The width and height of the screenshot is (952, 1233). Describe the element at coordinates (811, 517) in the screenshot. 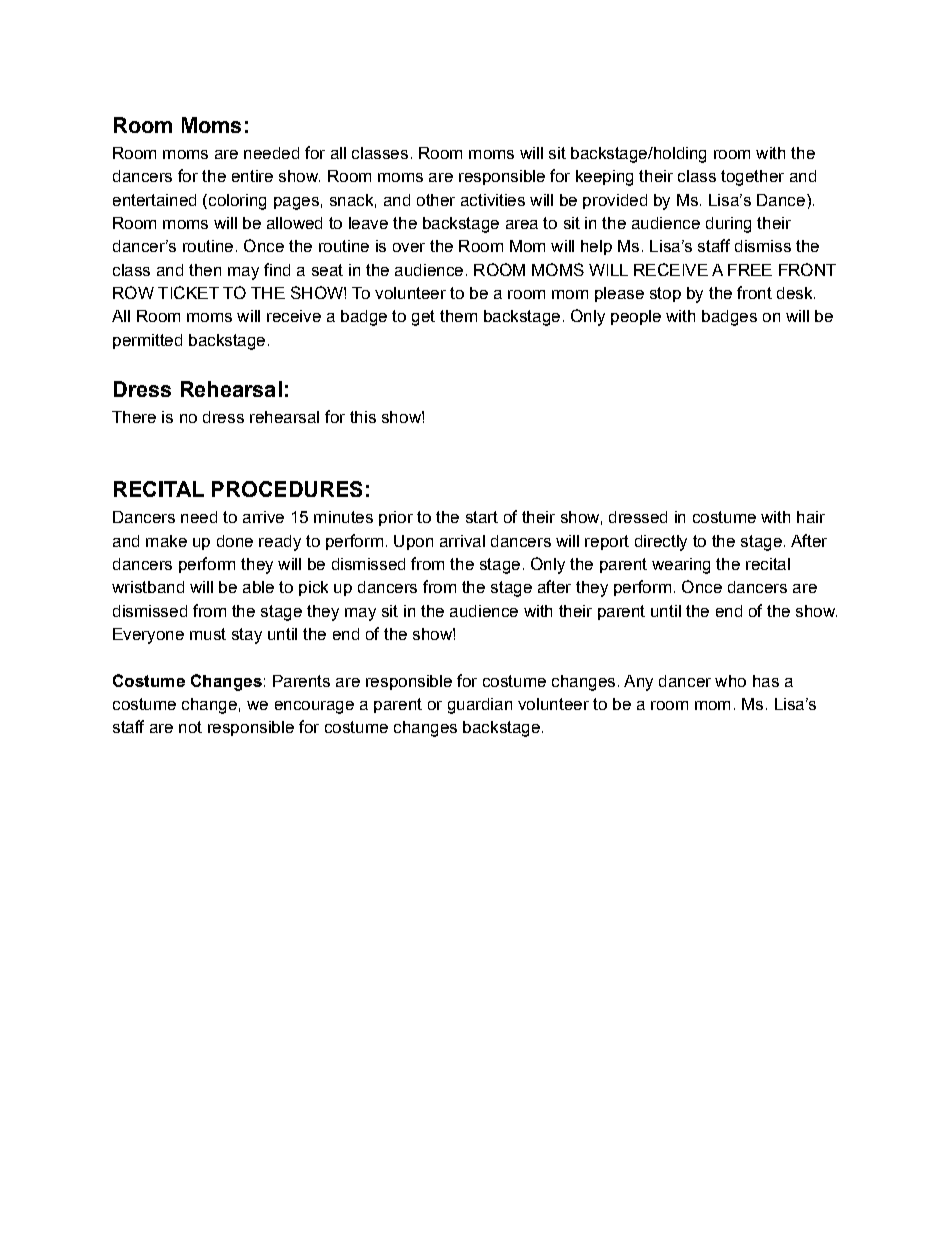

I see `hair` at that location.
